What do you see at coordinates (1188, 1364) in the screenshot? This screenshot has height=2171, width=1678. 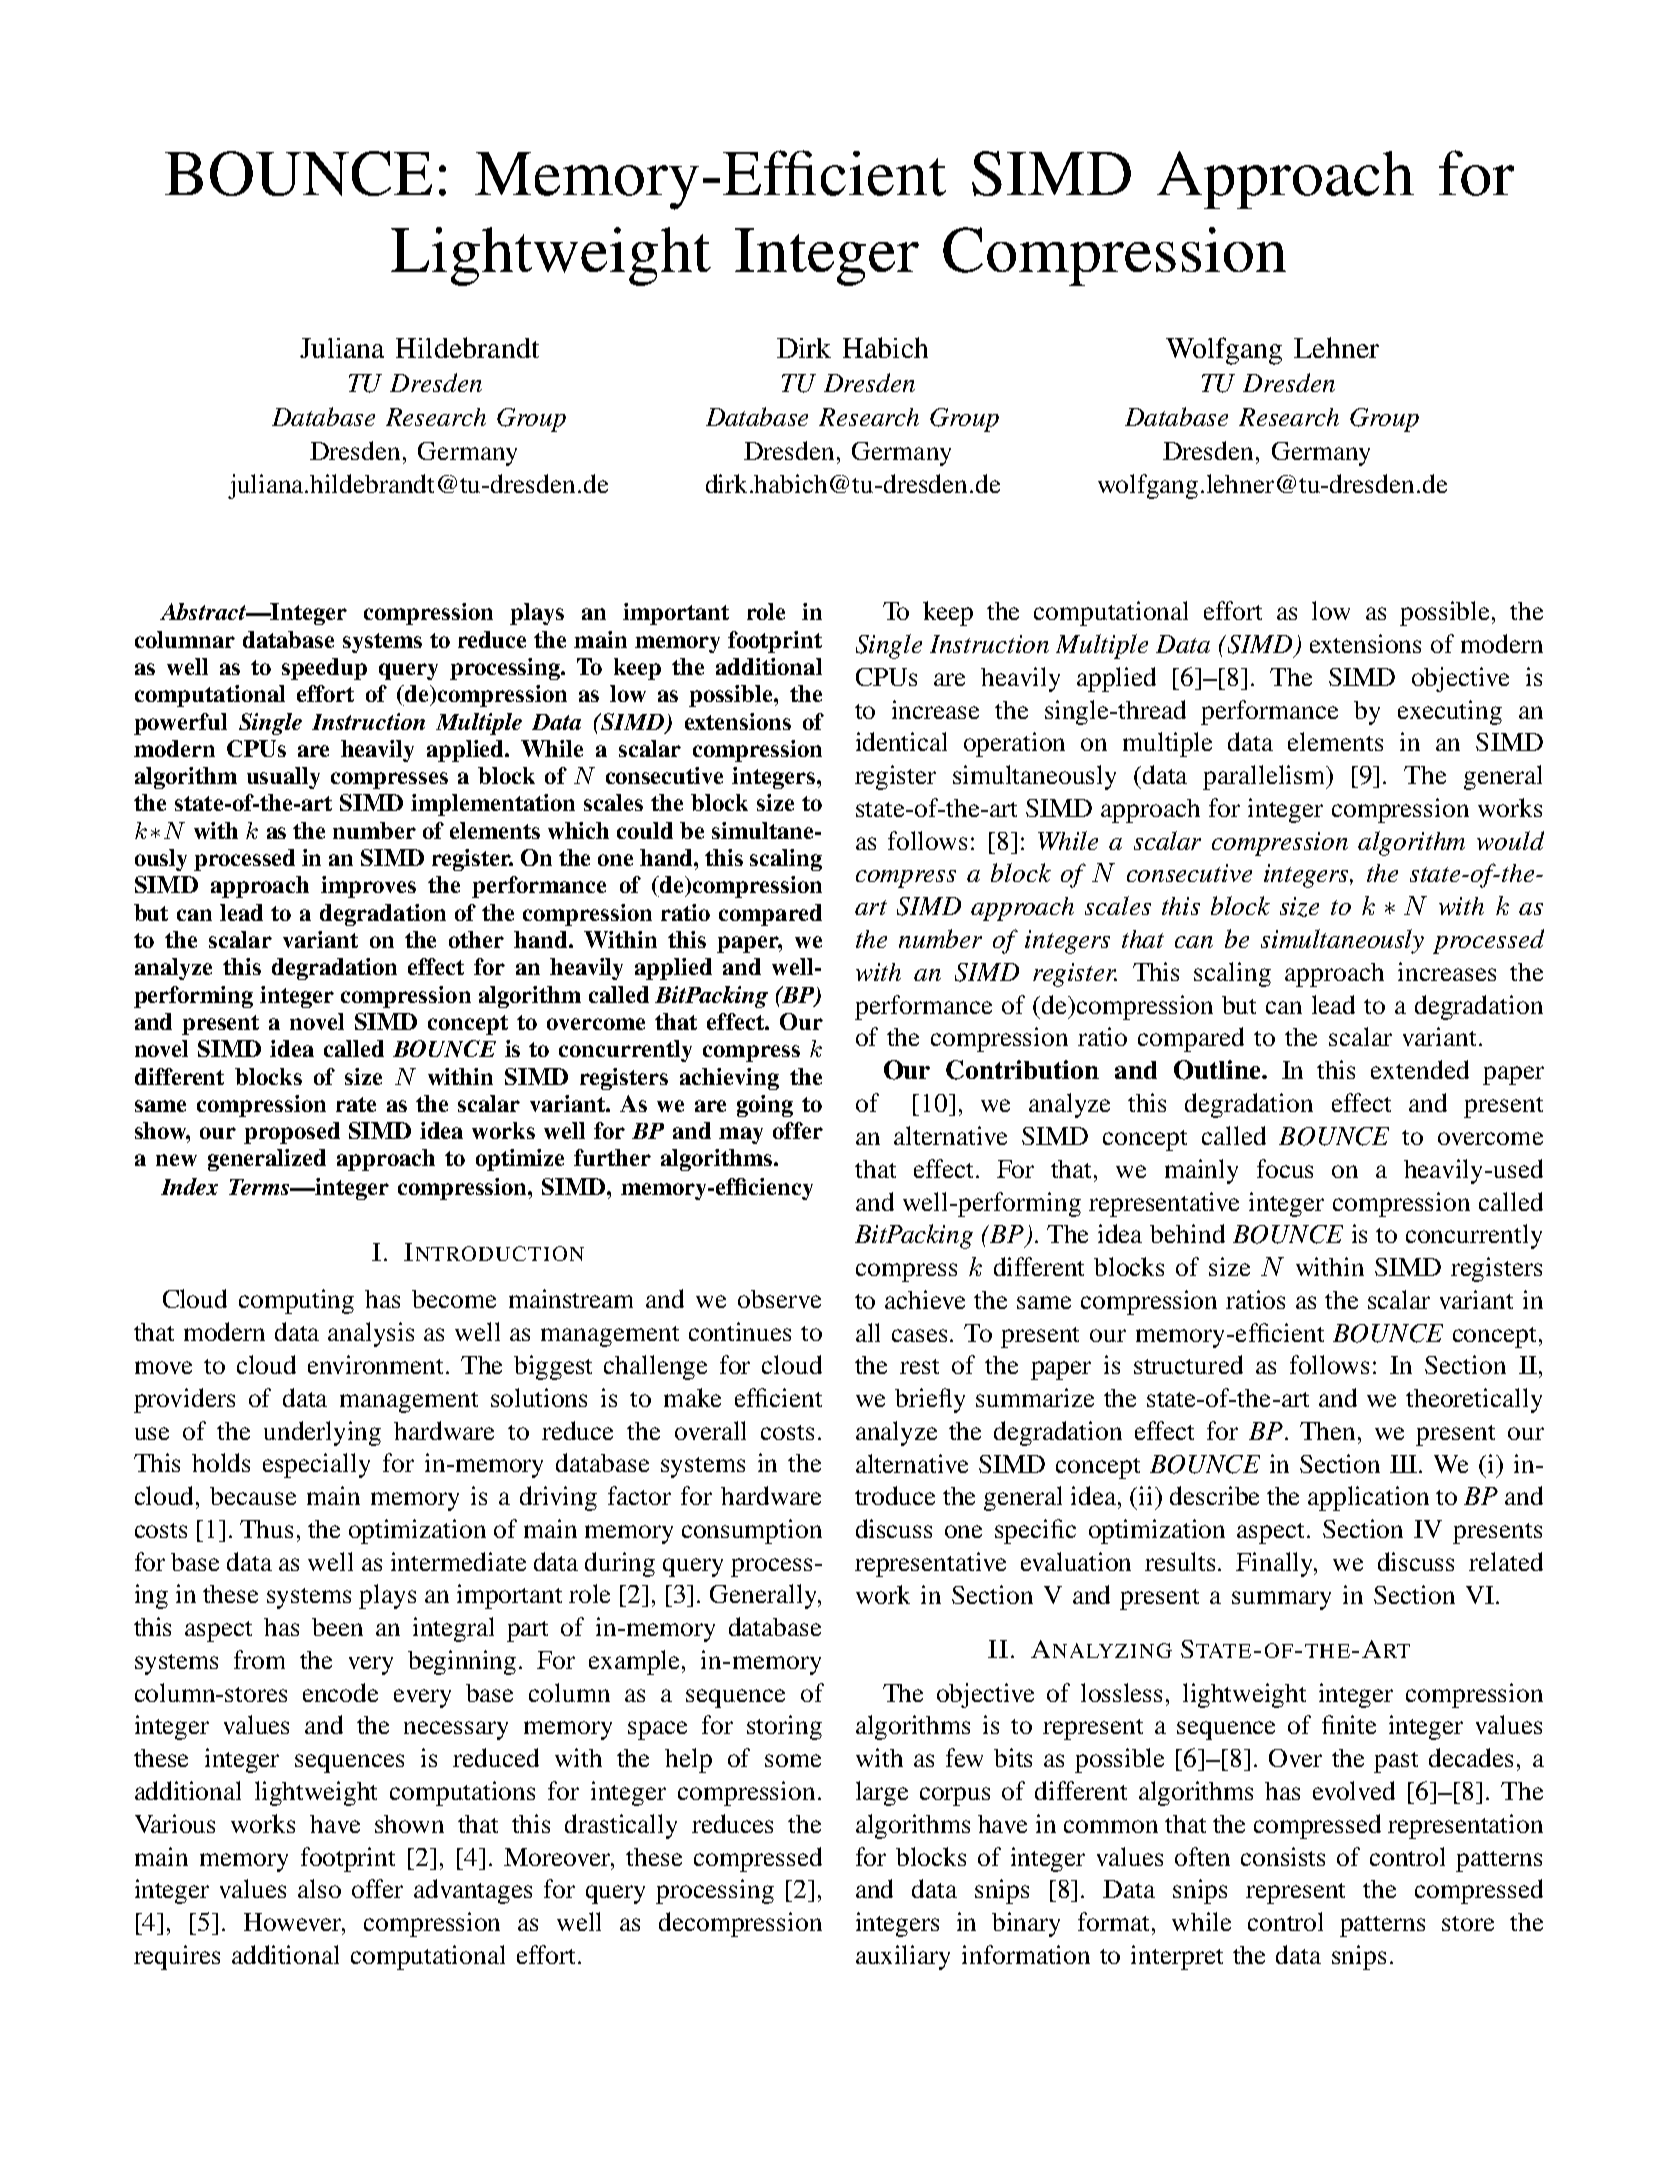 I see `structured` at bounding box center [1188, 1364].
